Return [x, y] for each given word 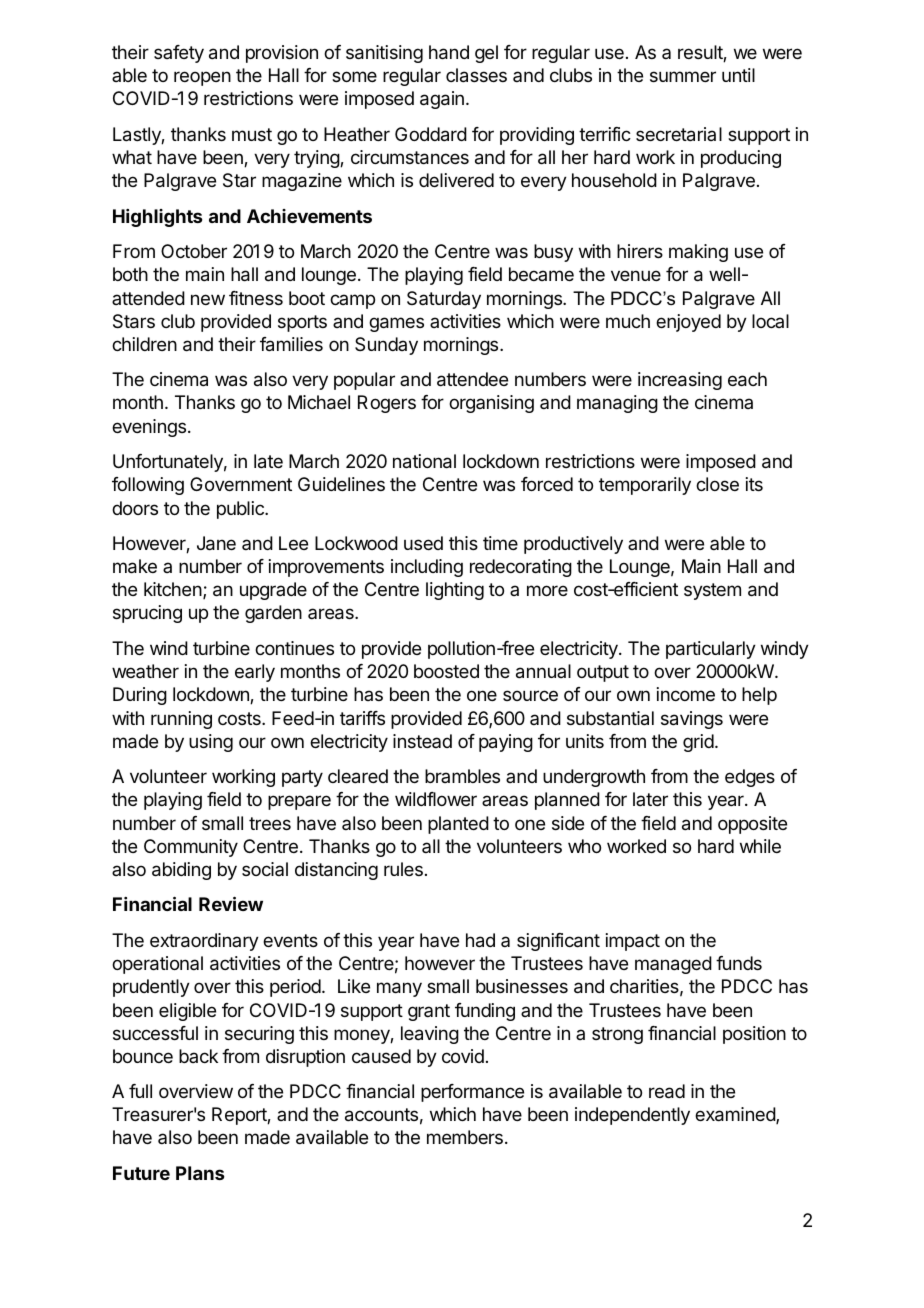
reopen [202, 78]
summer [683, 76]
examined [736, 1115]
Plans [200, 1173]
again [442, 100]
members [465, 1137]
